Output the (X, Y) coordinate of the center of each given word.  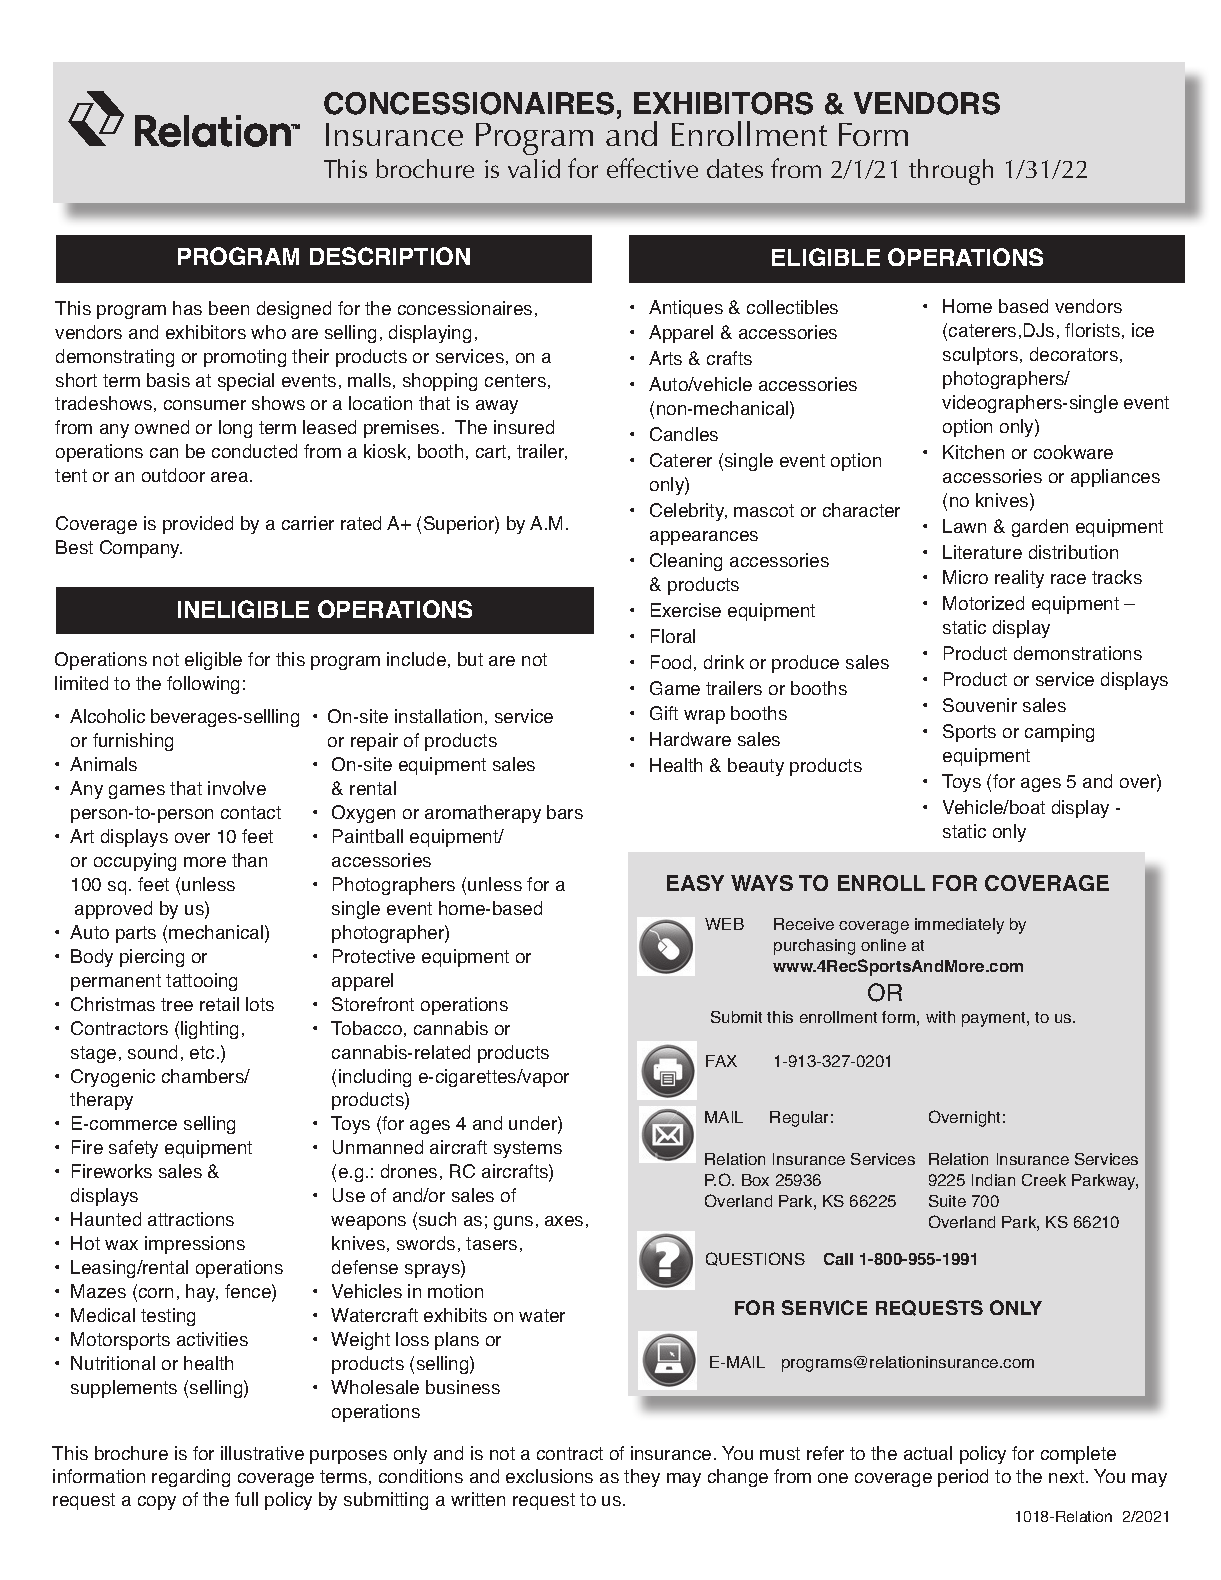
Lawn (964, 526)
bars (565, 812)
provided (198, 525)
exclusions (549, 1476)
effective (652, 168)
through (951, 172)
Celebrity (688, 512)
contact (251, 812)
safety (133, 1149)
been (229, 308)
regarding (191, 1478)
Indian (993, 1180)
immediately (959, 926)
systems (528, 1149)
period (963, 1478)
